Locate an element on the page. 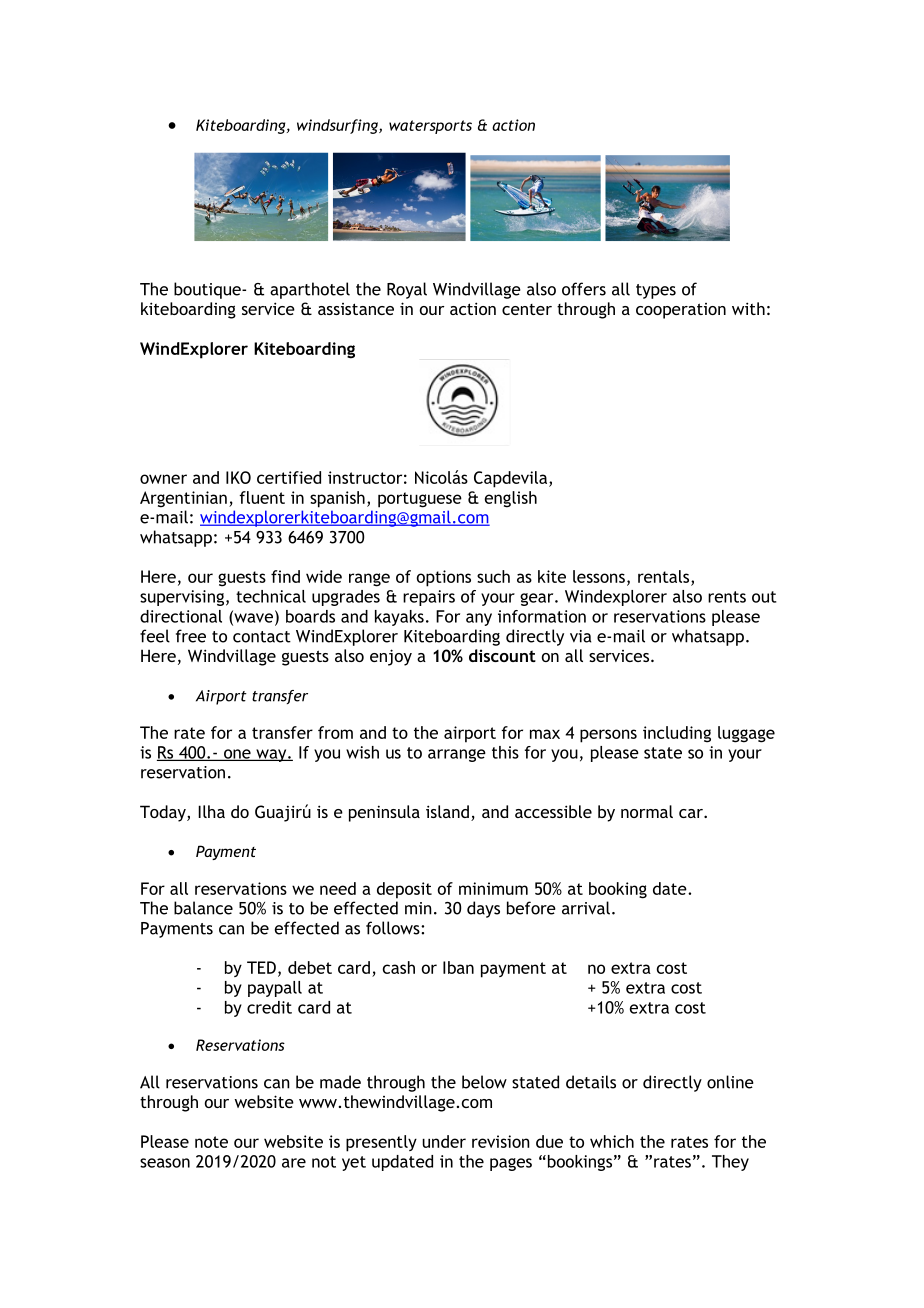  free is located at coordinates (191, 636).
